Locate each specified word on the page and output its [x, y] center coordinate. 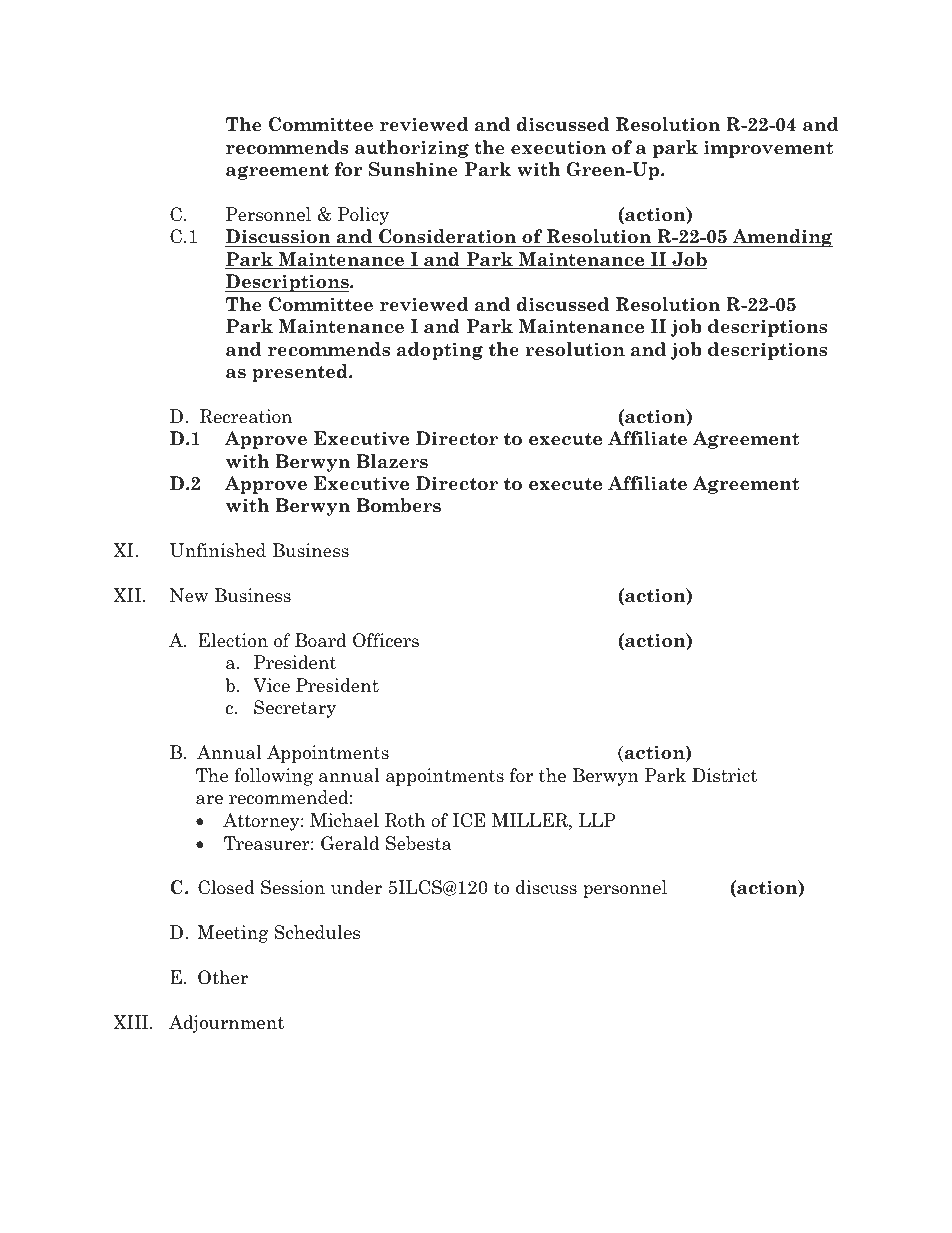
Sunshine [413, 169]
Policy [363, 216]
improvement [768, 149]
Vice [271, 685]
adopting [440, 351]
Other [223, 977]
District [724, 775]
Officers [386, 640]
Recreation [246, 416]
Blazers [392, 461]
